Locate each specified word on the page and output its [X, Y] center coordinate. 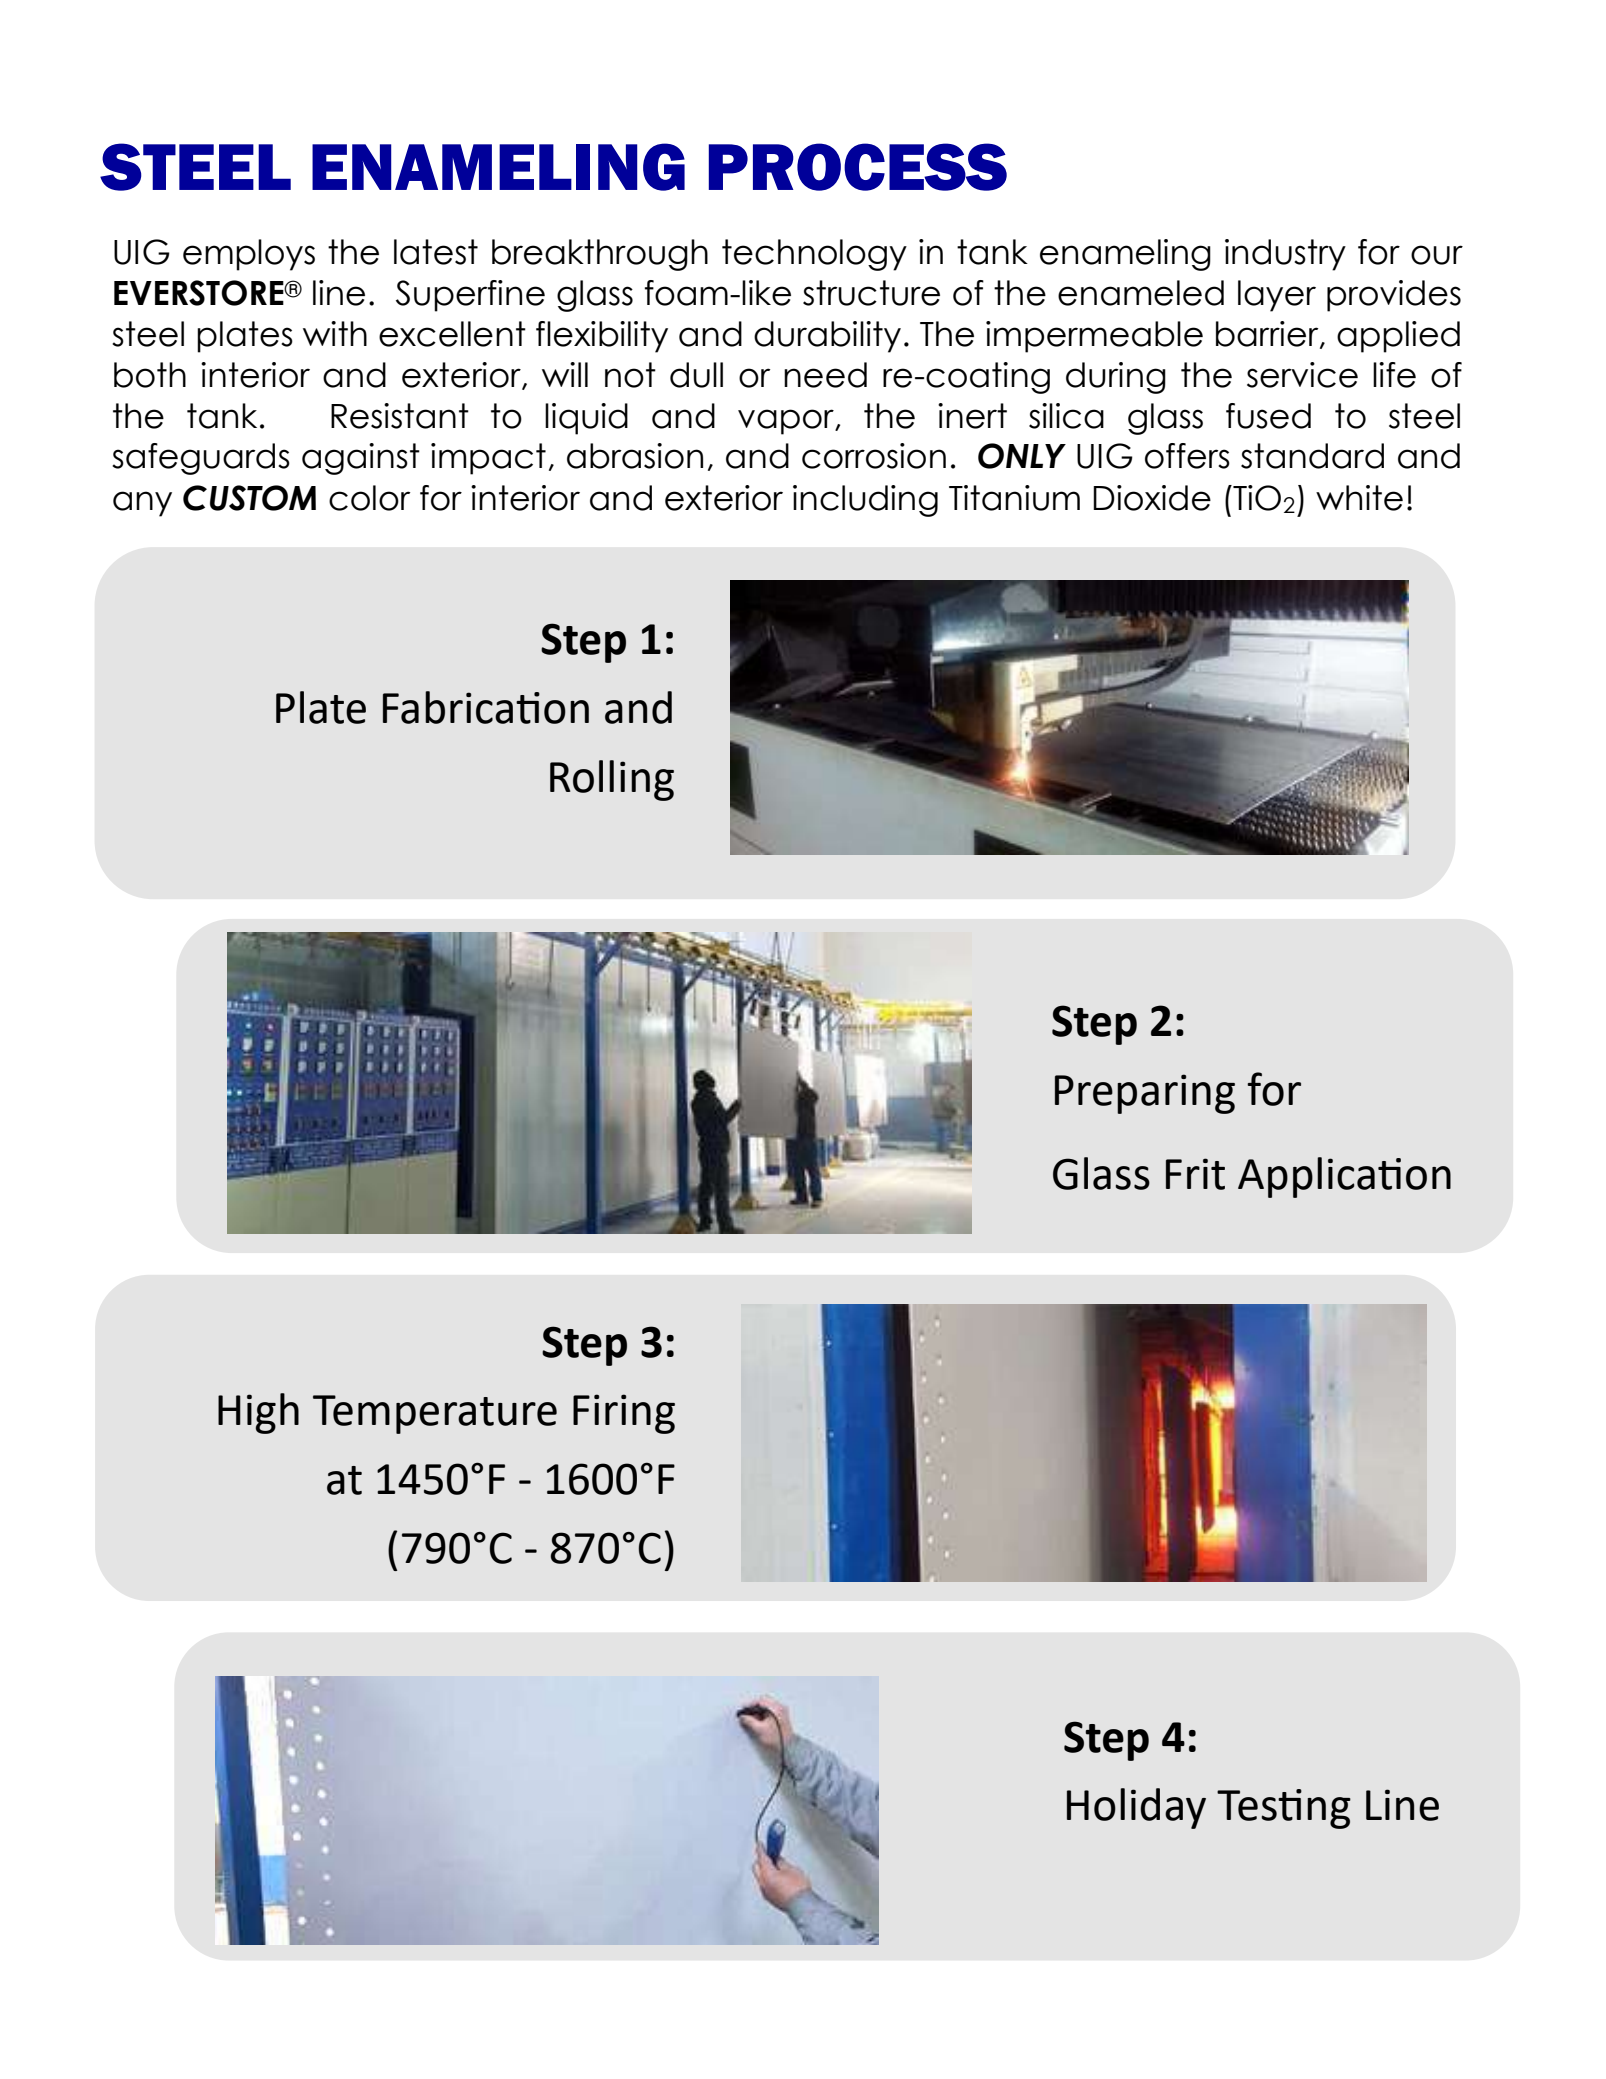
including [865, 501]
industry [1285, 255]
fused [1268, 416]
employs [249, 255]
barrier [1268, 335]
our [1437, 255]
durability [827, 337]
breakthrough [600, 255]
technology [814, 255]
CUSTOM [249, 498]
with [335, 333]
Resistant [400, 416]
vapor [787, 422]
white [1359, 498]
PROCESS [858, 167]
